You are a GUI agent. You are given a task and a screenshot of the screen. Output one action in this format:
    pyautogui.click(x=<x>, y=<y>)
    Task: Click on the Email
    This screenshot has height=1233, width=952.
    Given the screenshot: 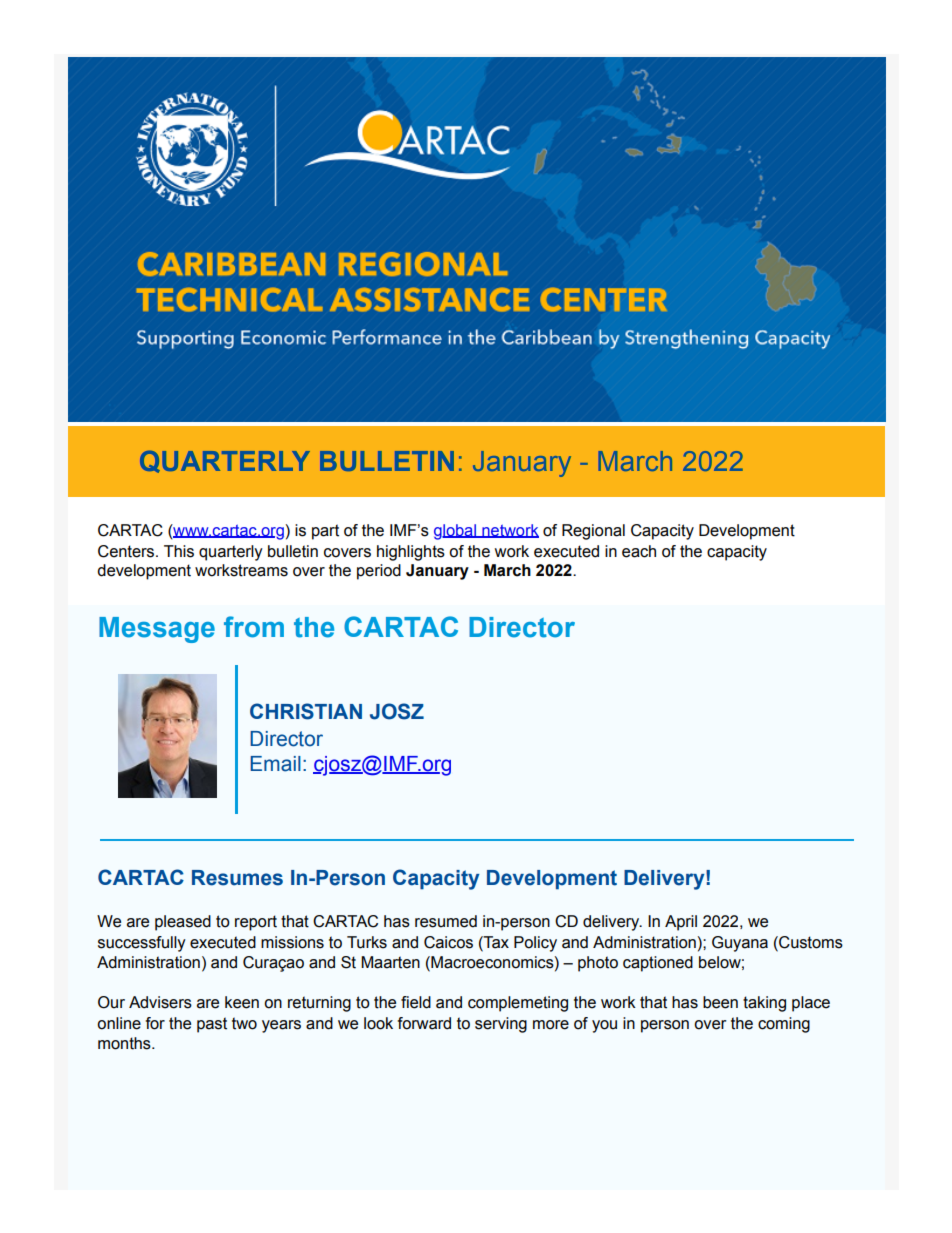 What is the action you would take?
    pyautogui.click(x=275, y=764)
